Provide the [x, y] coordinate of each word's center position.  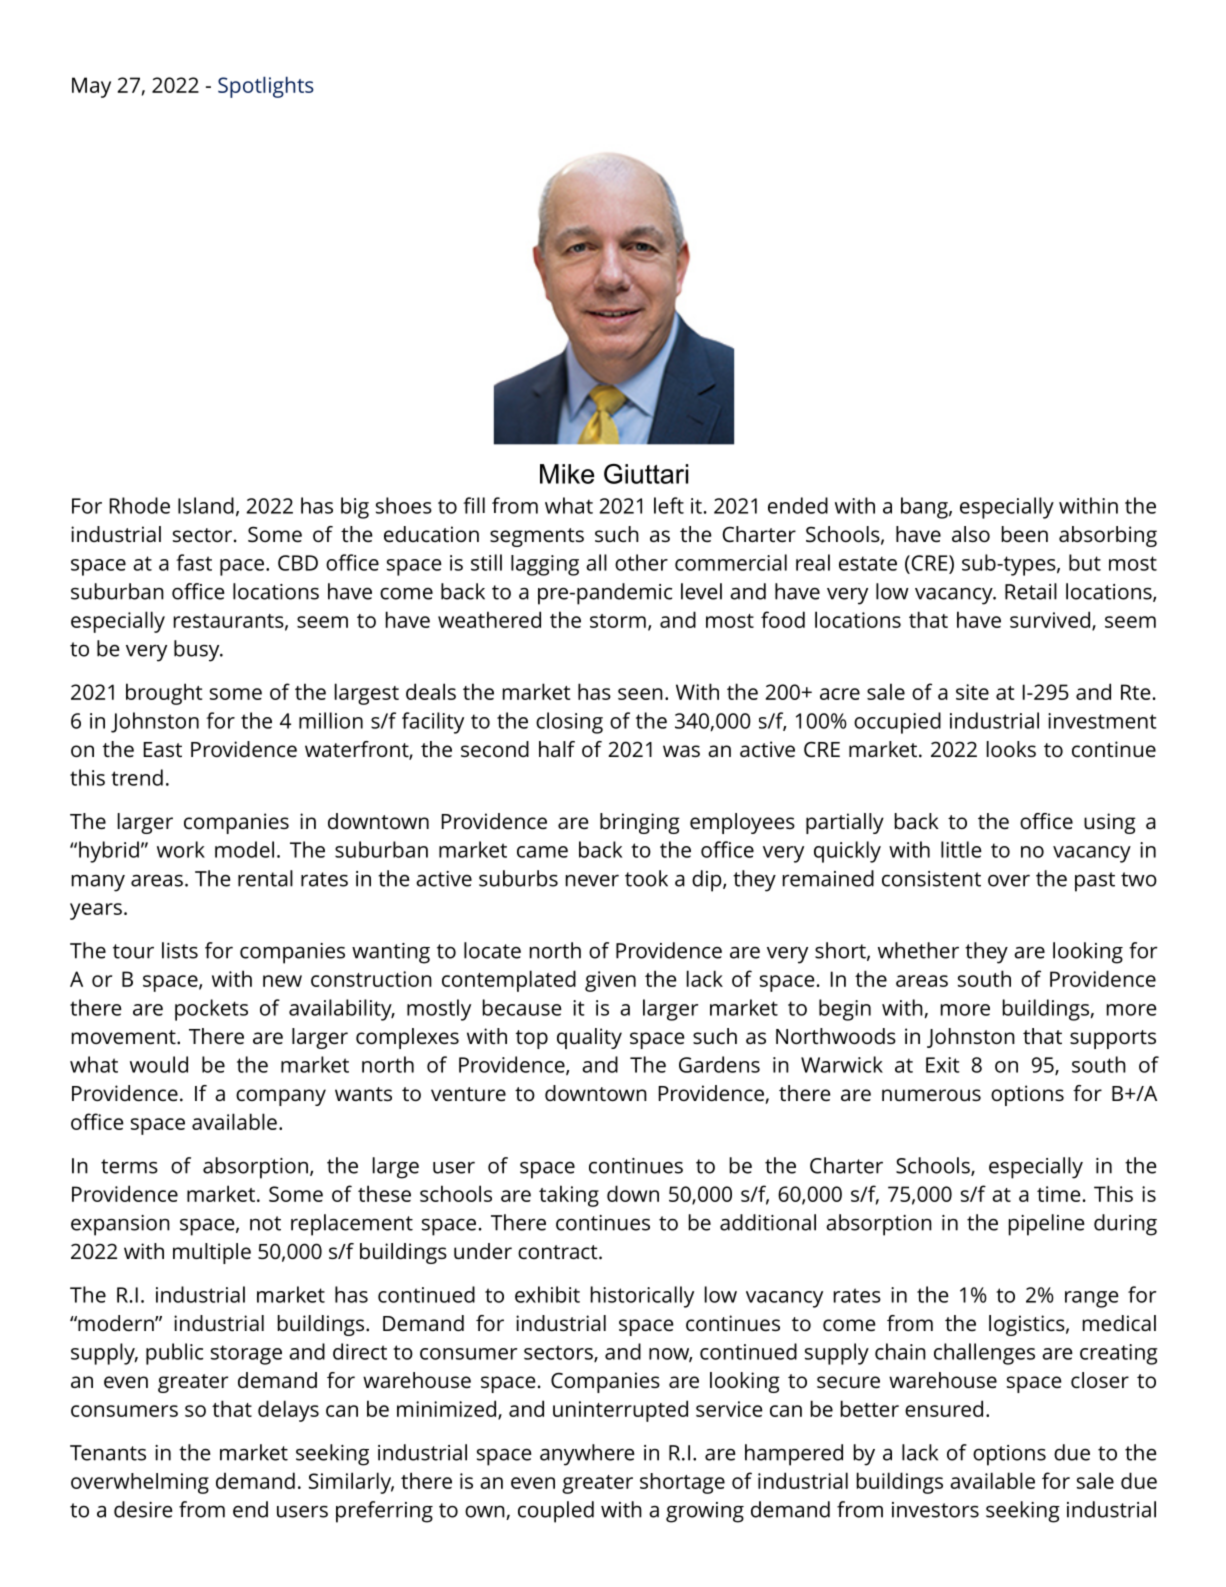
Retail [1031, 591]
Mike [567, 474]
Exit [943, 1065]
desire [143, 1509]
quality [589, 1038]
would [159, 1064]
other [641, 562]
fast [194, 562]
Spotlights [266, 87]
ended [798, 505]
